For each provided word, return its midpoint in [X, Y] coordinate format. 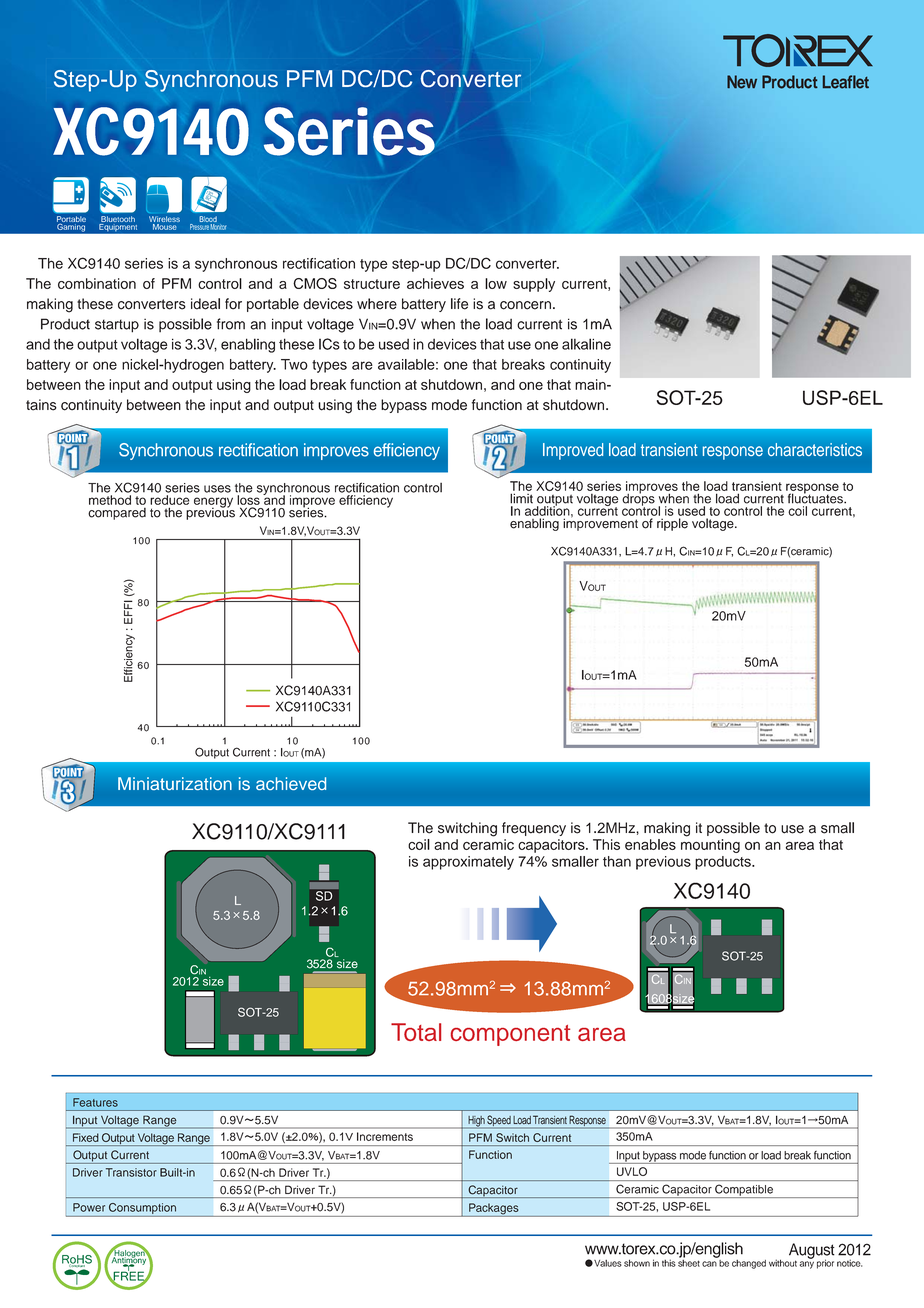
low [496, 283]
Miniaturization [175, 783]
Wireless [164, 219]
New [742, 82]
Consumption [142, 1208]
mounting [710, 846]
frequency [534, 829]
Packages [494, 1210]
